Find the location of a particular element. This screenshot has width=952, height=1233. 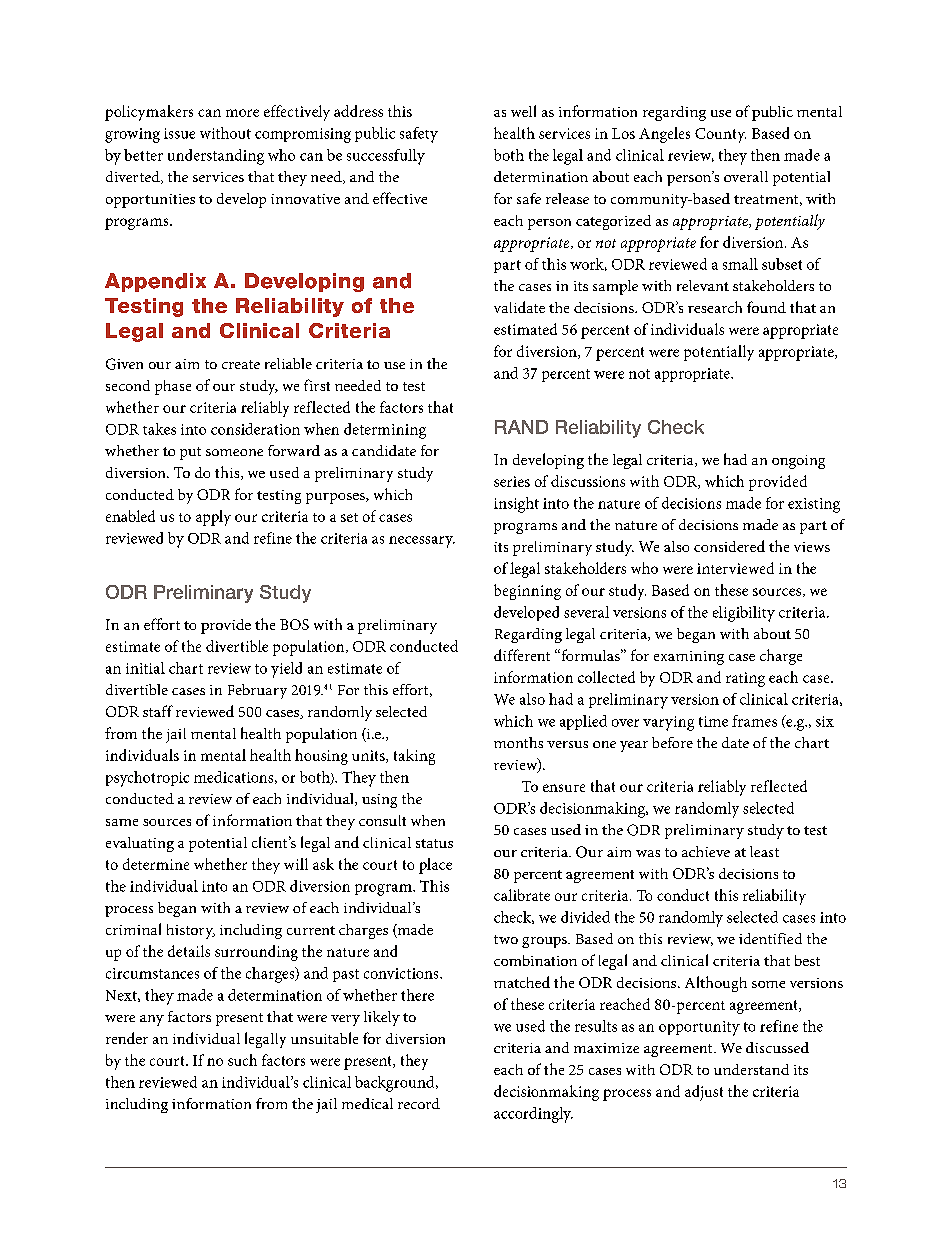

frames is located at coordinates (754, 721).
